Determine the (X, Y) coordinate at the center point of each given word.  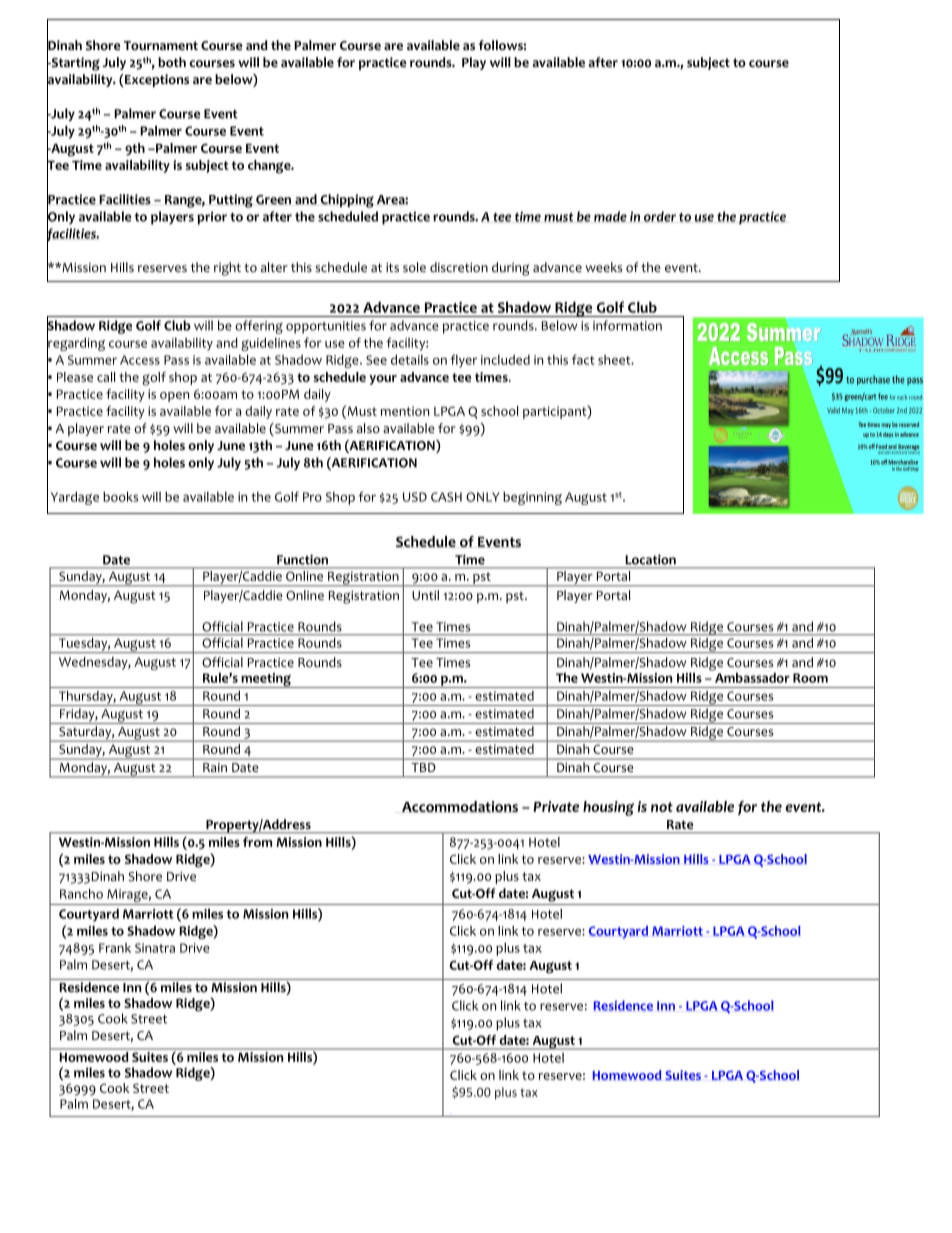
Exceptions (156, 80)
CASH (446, 497)
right (227, 269)
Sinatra (155, 948)
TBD (423, 767)
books (120, 497)
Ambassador (751, 676)
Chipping (347, 201)
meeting (266, 680)
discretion (459, 267)
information (627, 325)
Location (651, 560)
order (660, 216)
